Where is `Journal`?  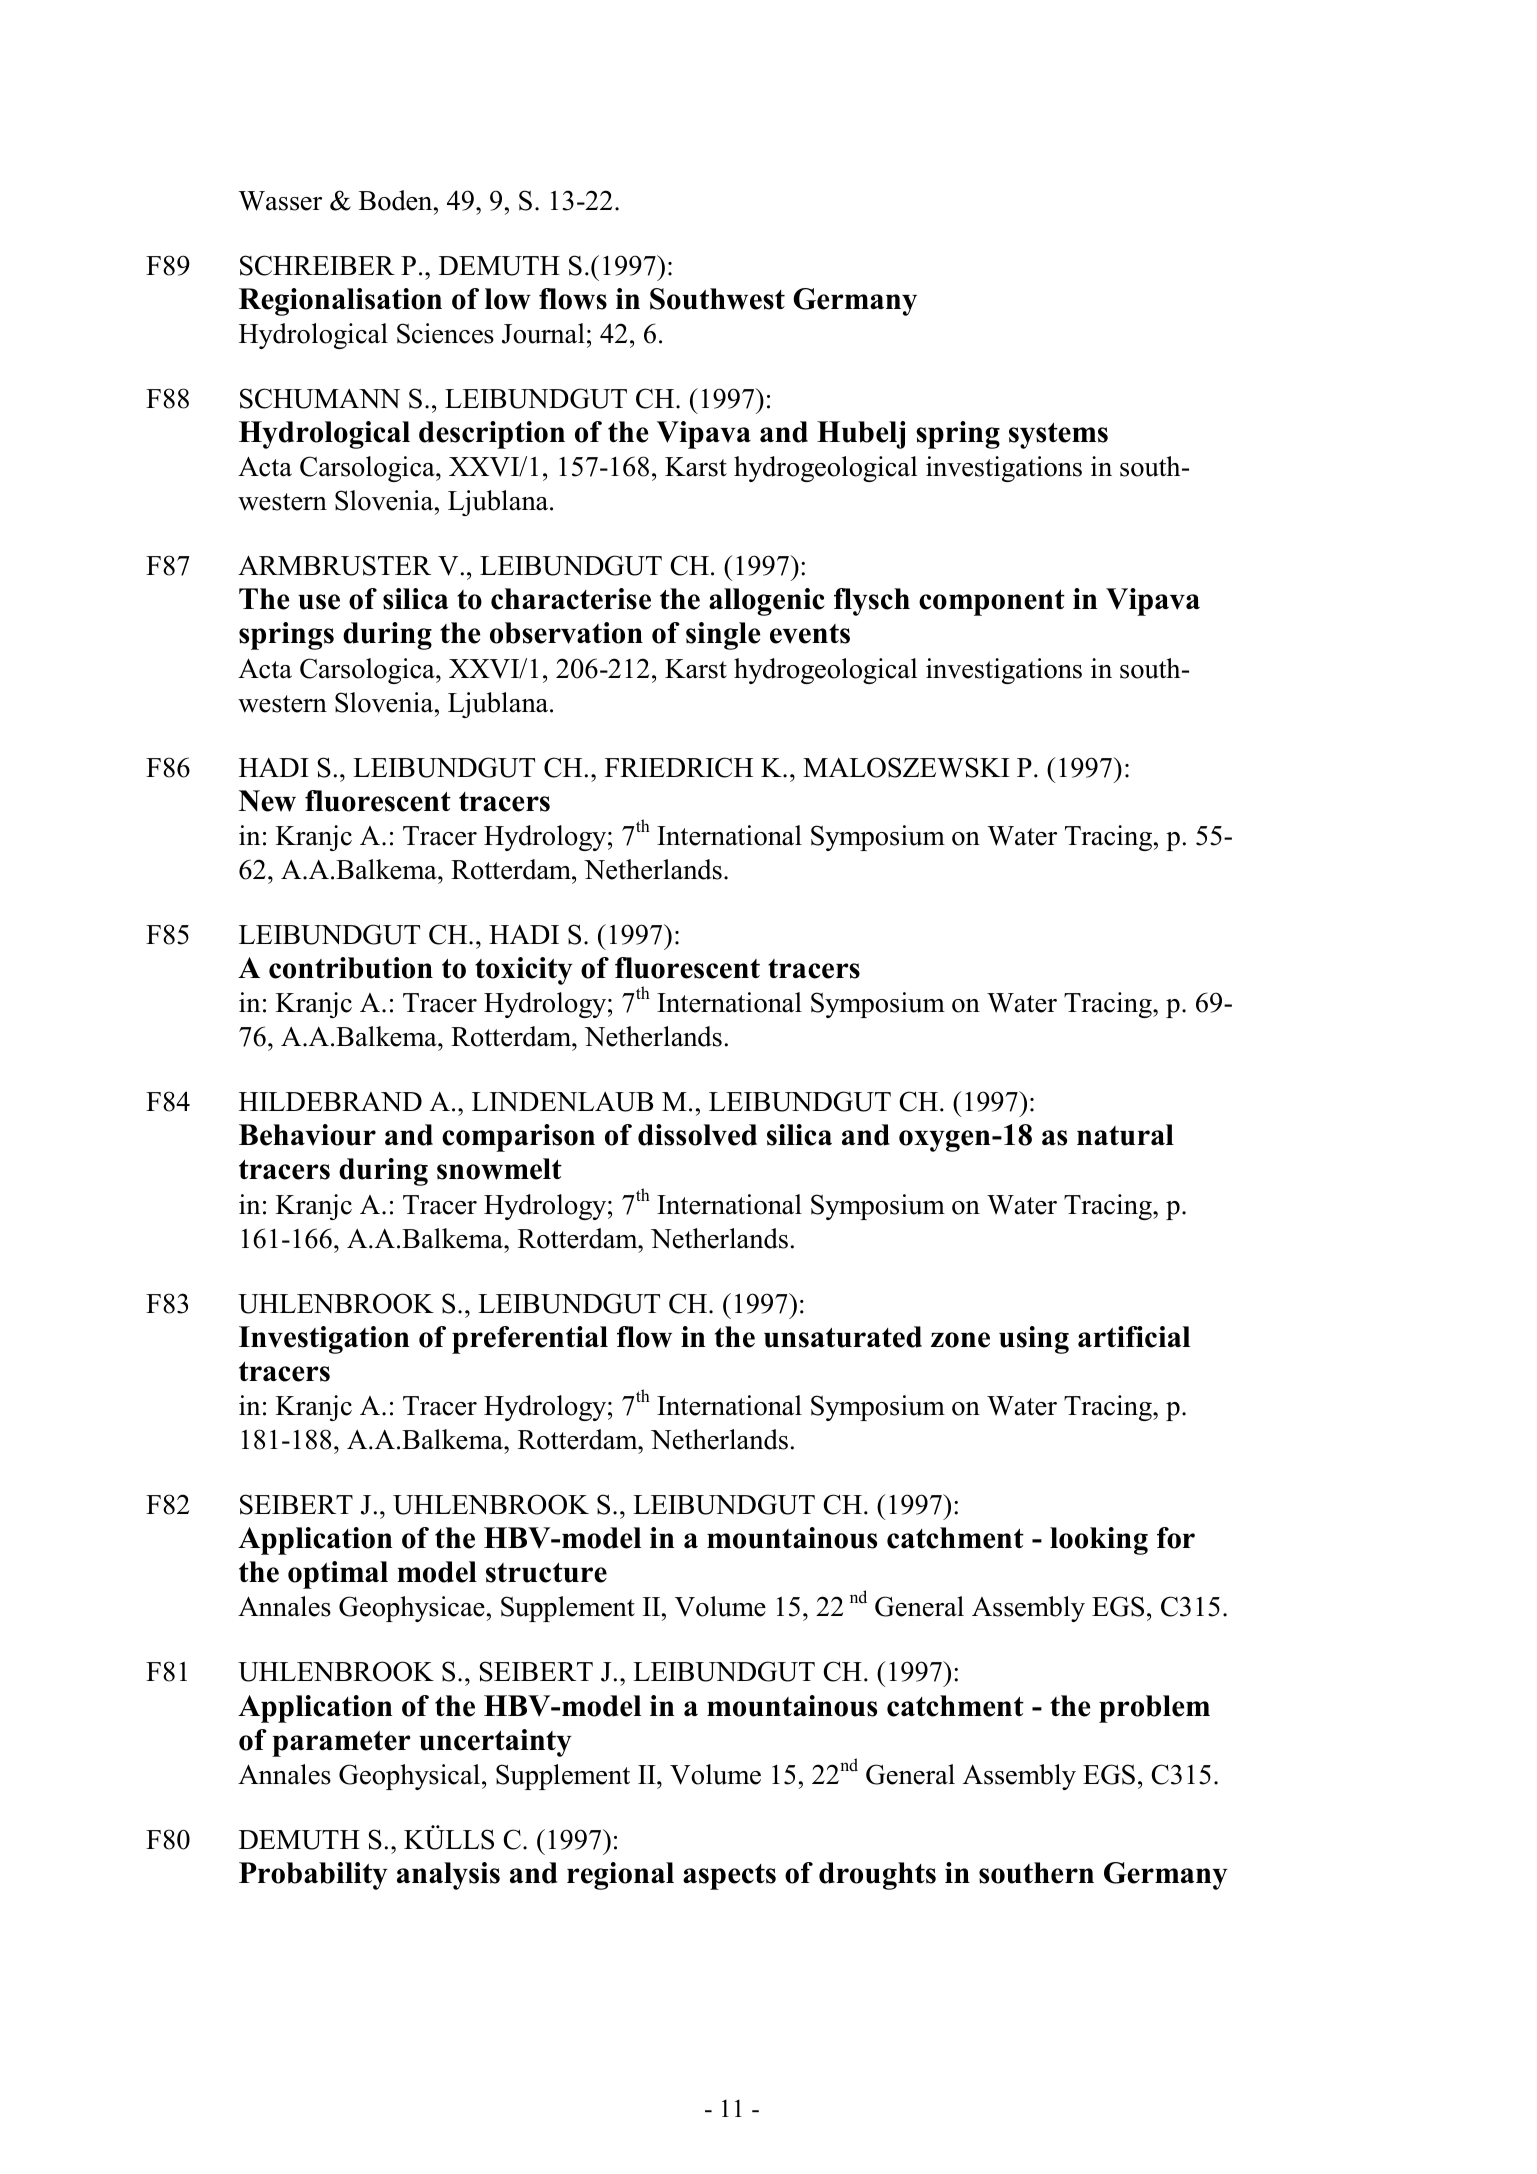 Journal is located at coordinates (543, 333).
